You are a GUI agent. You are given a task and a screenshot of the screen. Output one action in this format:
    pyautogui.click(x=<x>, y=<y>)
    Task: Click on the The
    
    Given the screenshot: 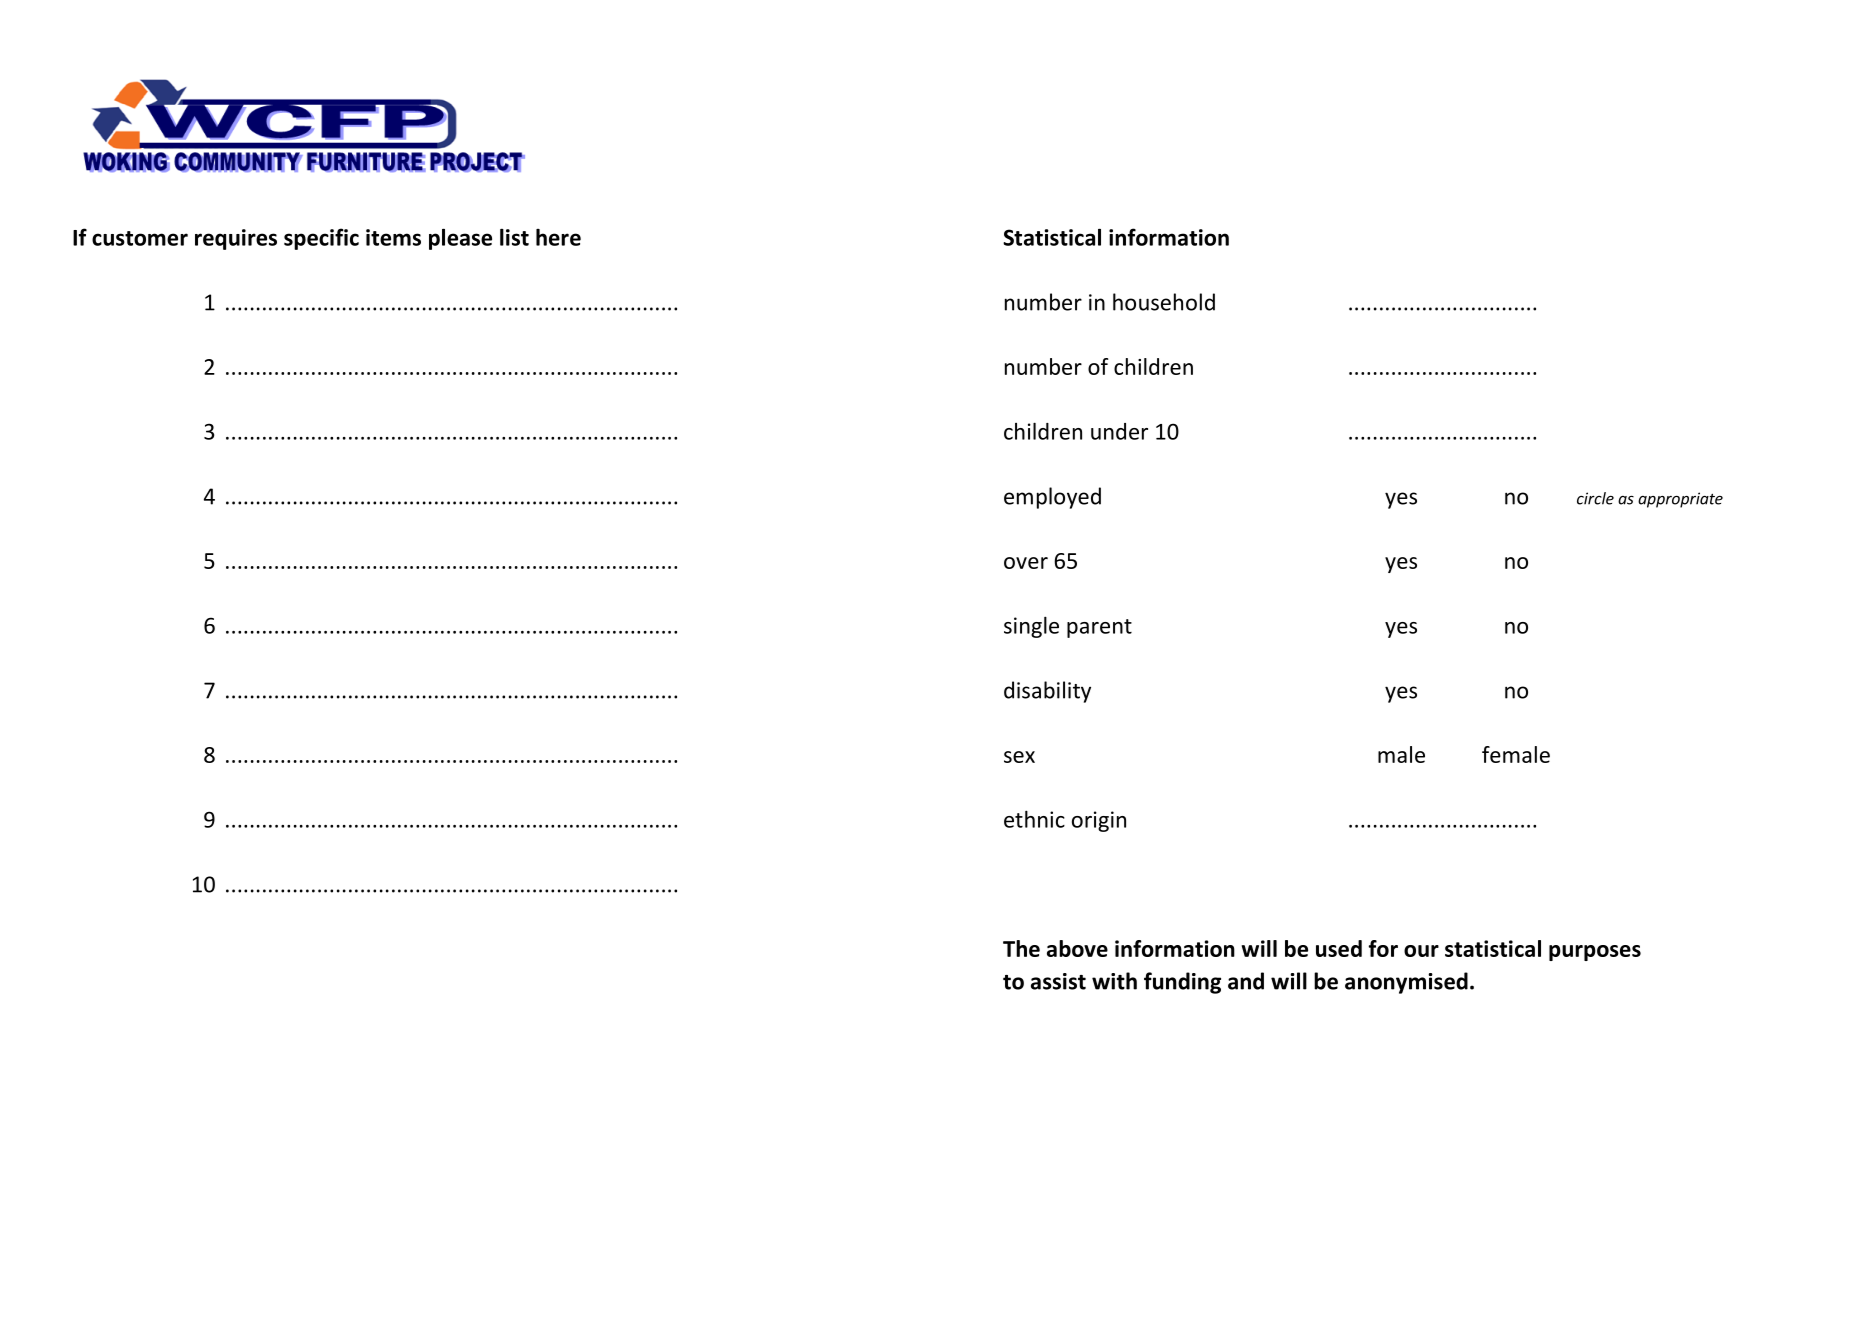 What is the action you would take?
    pyautogui.click(x=1021, y=948)
